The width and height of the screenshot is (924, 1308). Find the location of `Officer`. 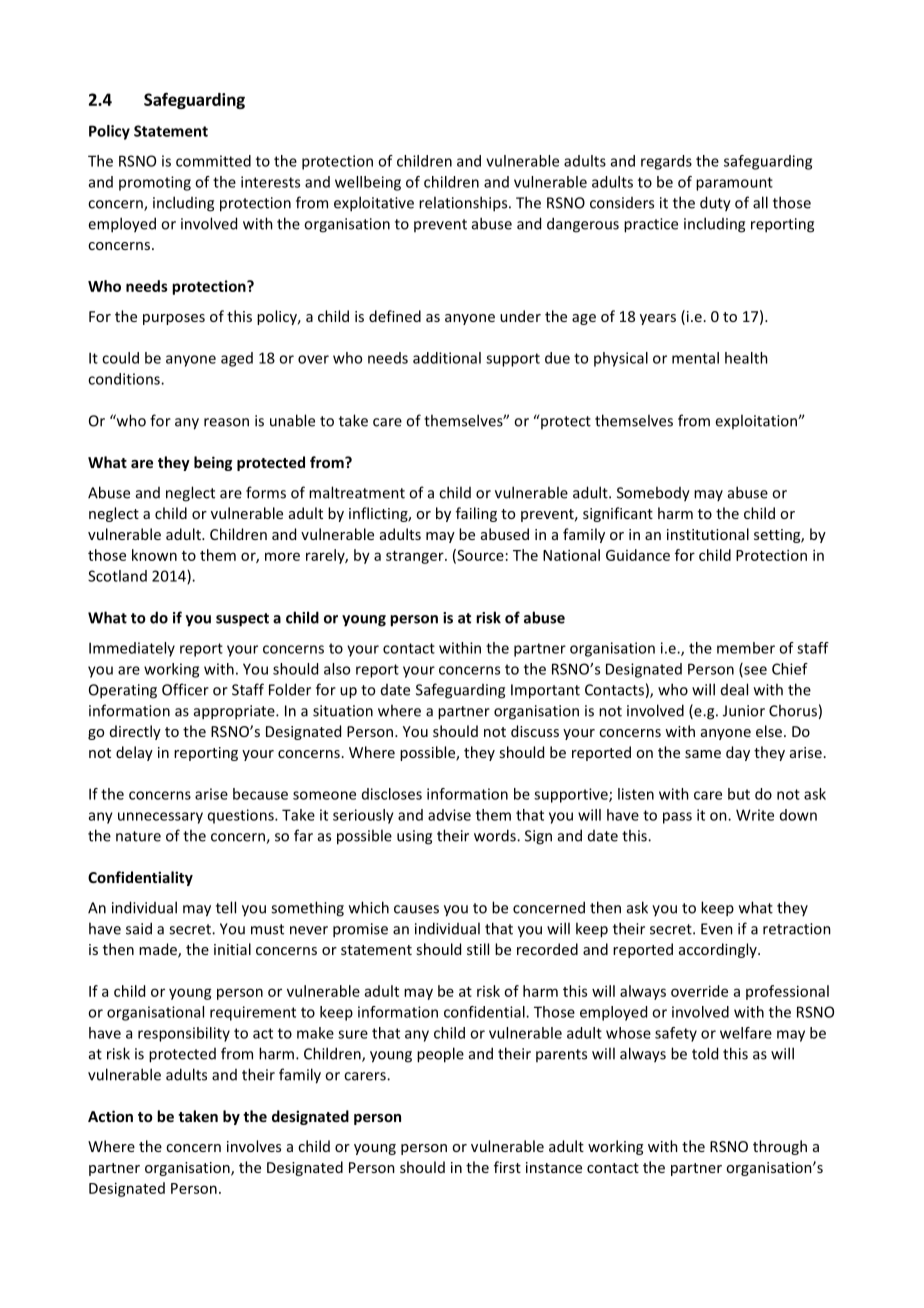

Officer is located at coordinates (185, 689).
